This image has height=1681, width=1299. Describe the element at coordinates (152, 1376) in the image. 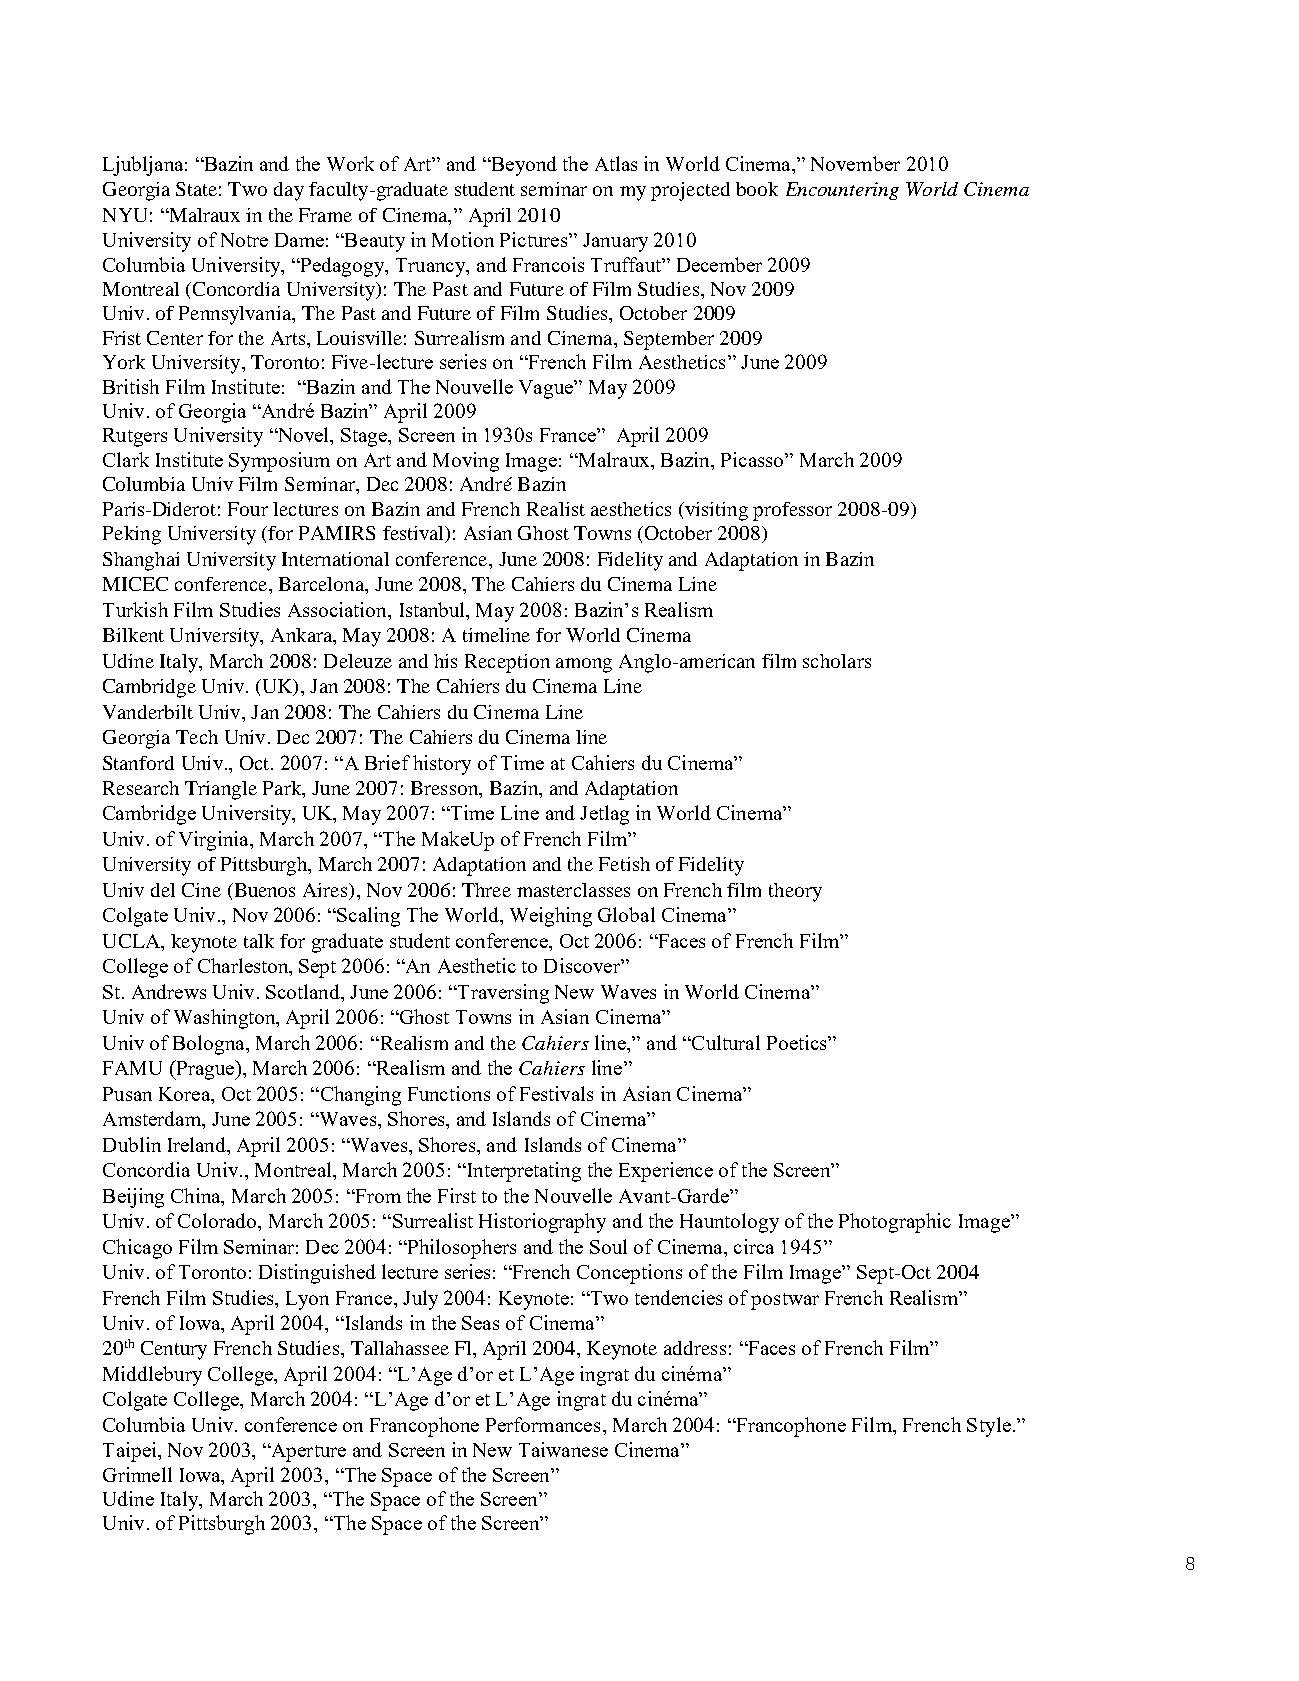

I see `Middlebury` at that location.
